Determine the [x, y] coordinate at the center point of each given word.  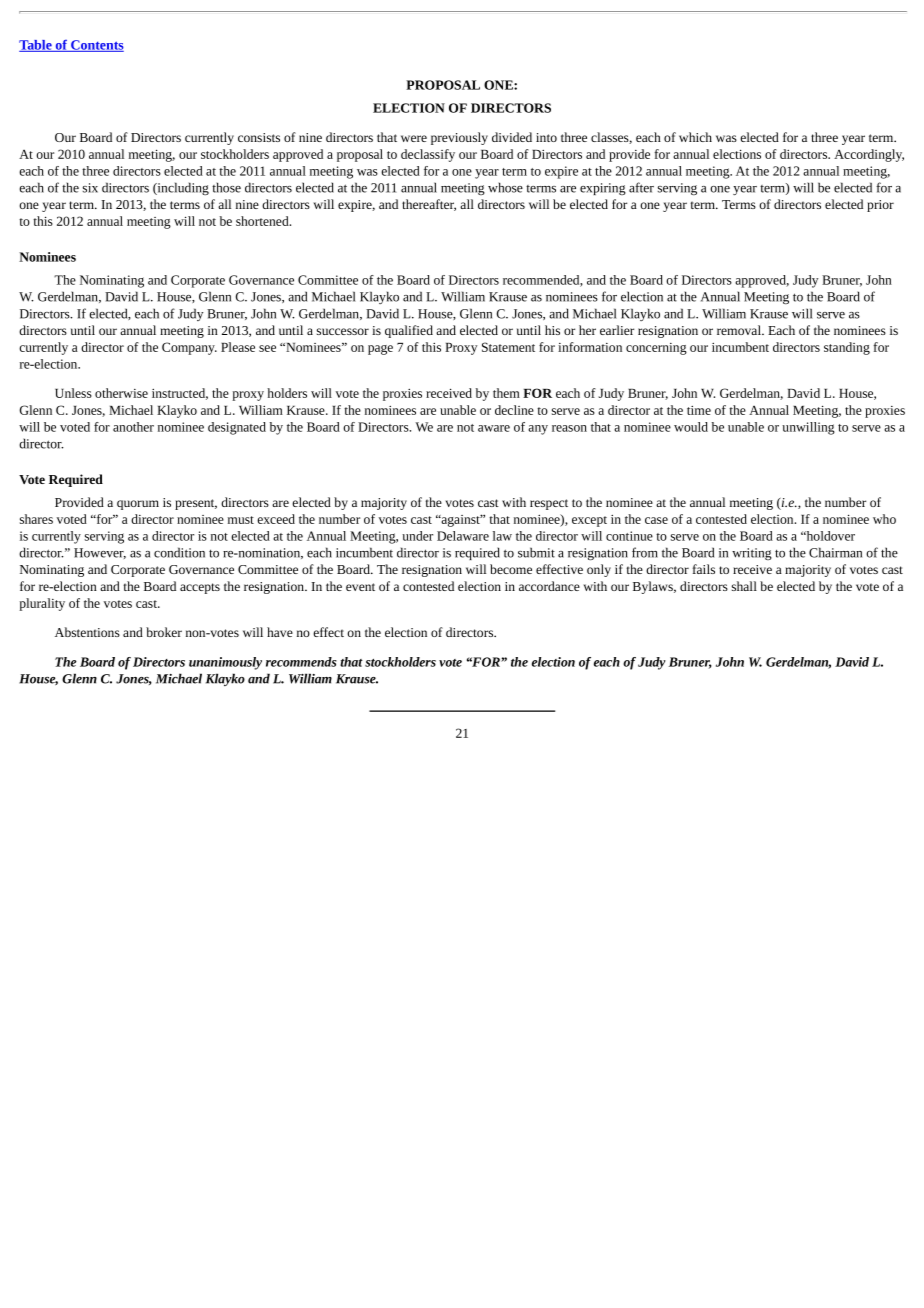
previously [459, 138]
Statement [508, 347]
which [695, 137]
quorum [138, 505]
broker [164, 632]
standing [847, 348]
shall [744, 586]
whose [505, 187]
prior [880, 206]
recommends [301, 662]
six [90, 188]
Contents [96, 46]
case [656, 520]
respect [549, 504]
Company [189, 348]
